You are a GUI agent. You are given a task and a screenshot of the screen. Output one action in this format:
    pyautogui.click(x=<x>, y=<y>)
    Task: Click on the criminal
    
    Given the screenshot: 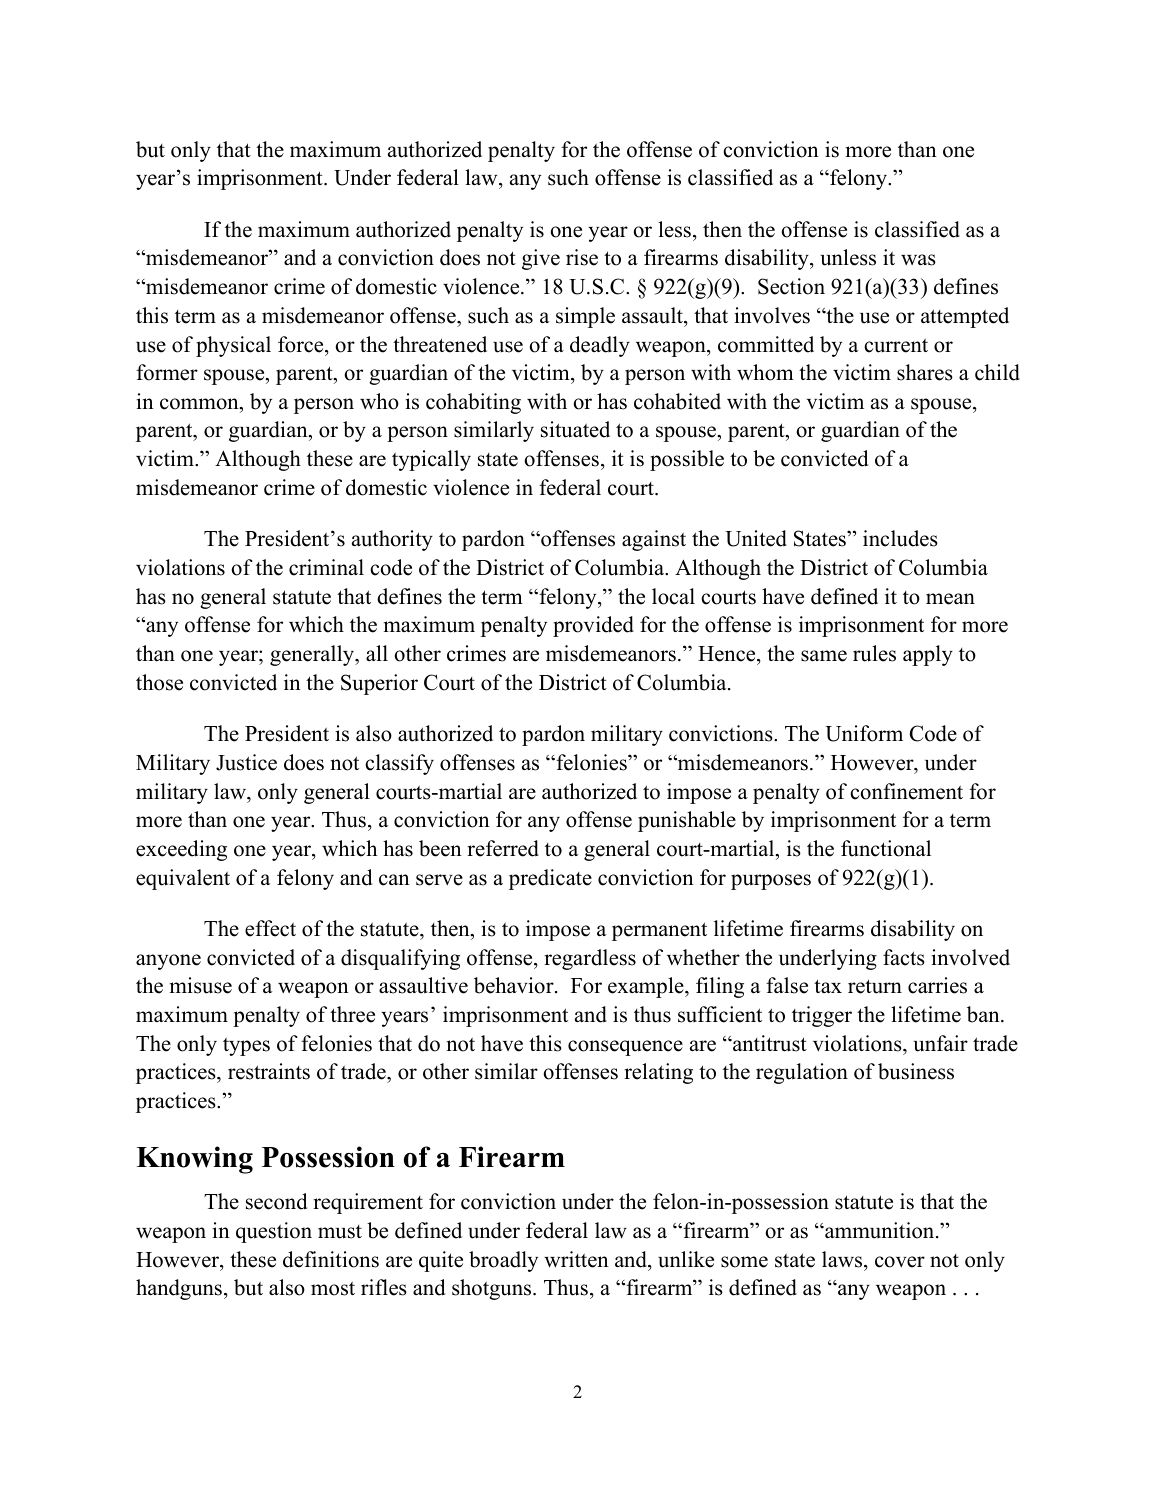 What is the action you would take?
    pyautogui.click(x=326, y=567)
